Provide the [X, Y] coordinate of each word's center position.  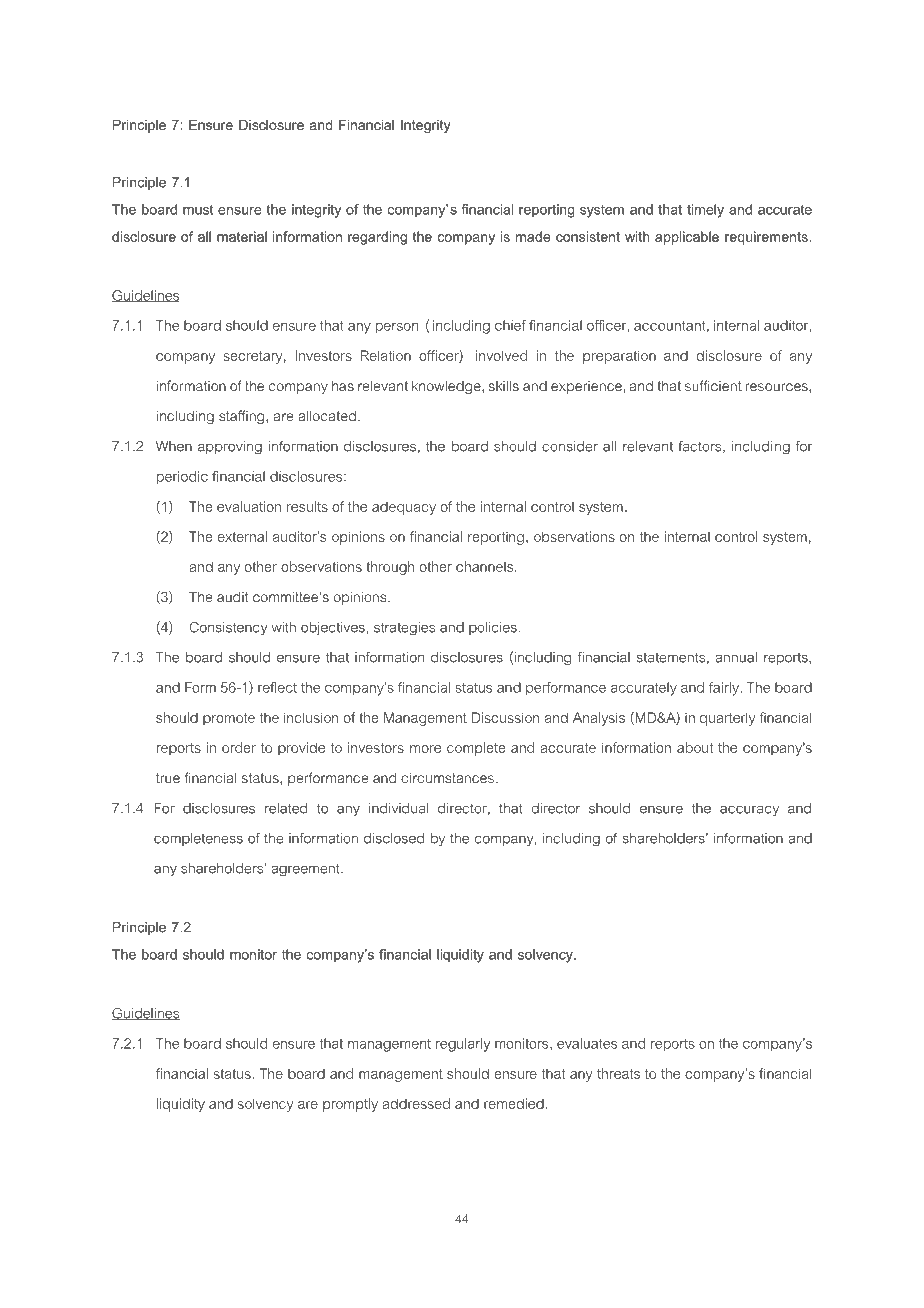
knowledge [447, 387]
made [533, 236]
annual [736, 657]
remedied [514, 1103]
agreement [306, 870]
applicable [687, 238]
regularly [463, 1045]
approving [230, 448]
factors [701, 447]
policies [493, 628]
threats [618, 1073]
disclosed [394, 838]
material [242, 236]
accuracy [749, 810]
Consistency [229, 629]
